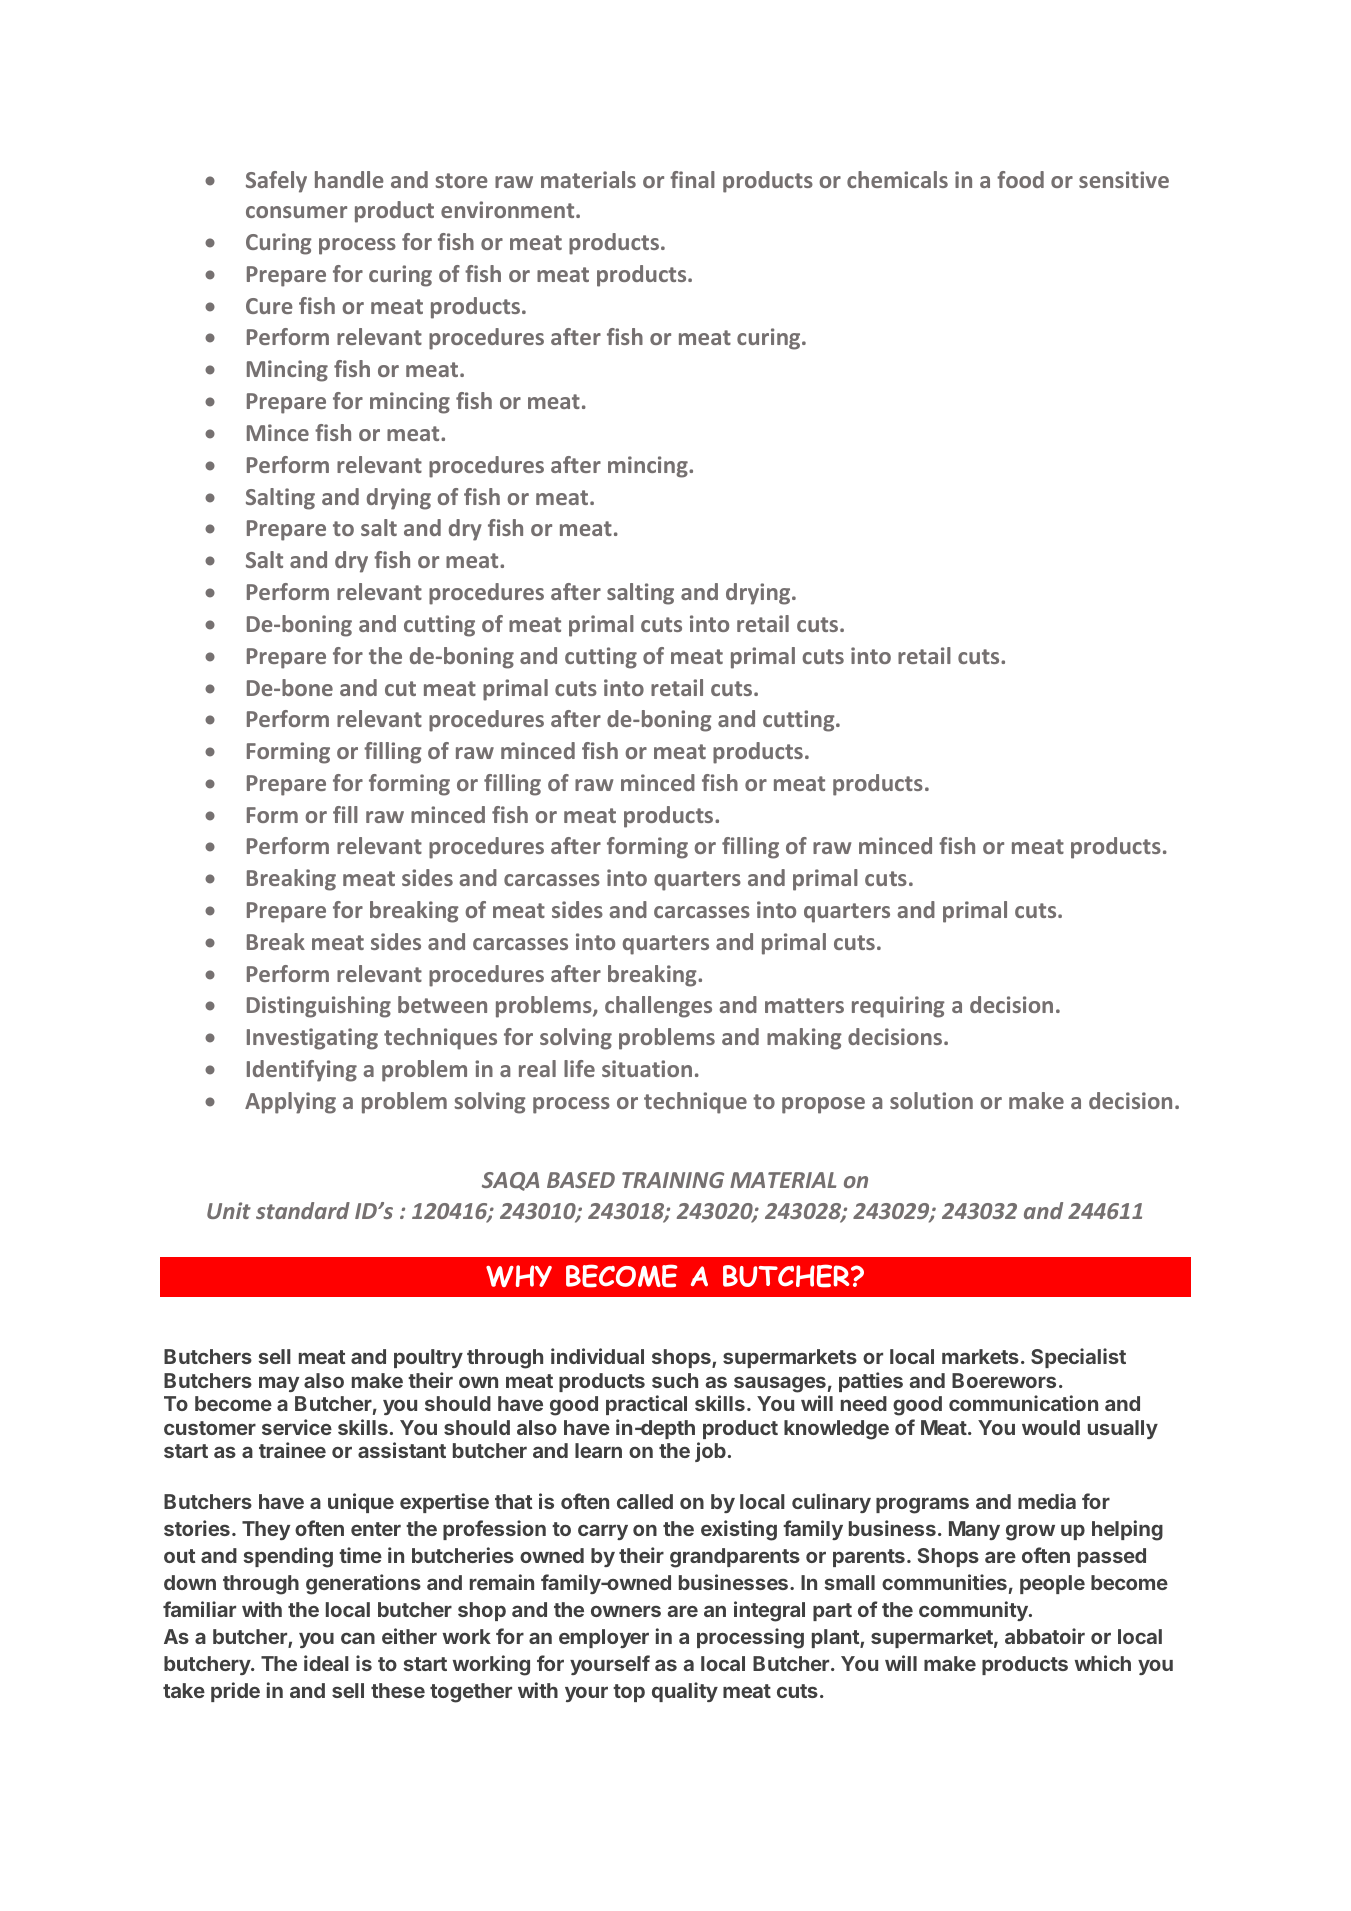  I want to click on requiring, so click(898, 1007).
